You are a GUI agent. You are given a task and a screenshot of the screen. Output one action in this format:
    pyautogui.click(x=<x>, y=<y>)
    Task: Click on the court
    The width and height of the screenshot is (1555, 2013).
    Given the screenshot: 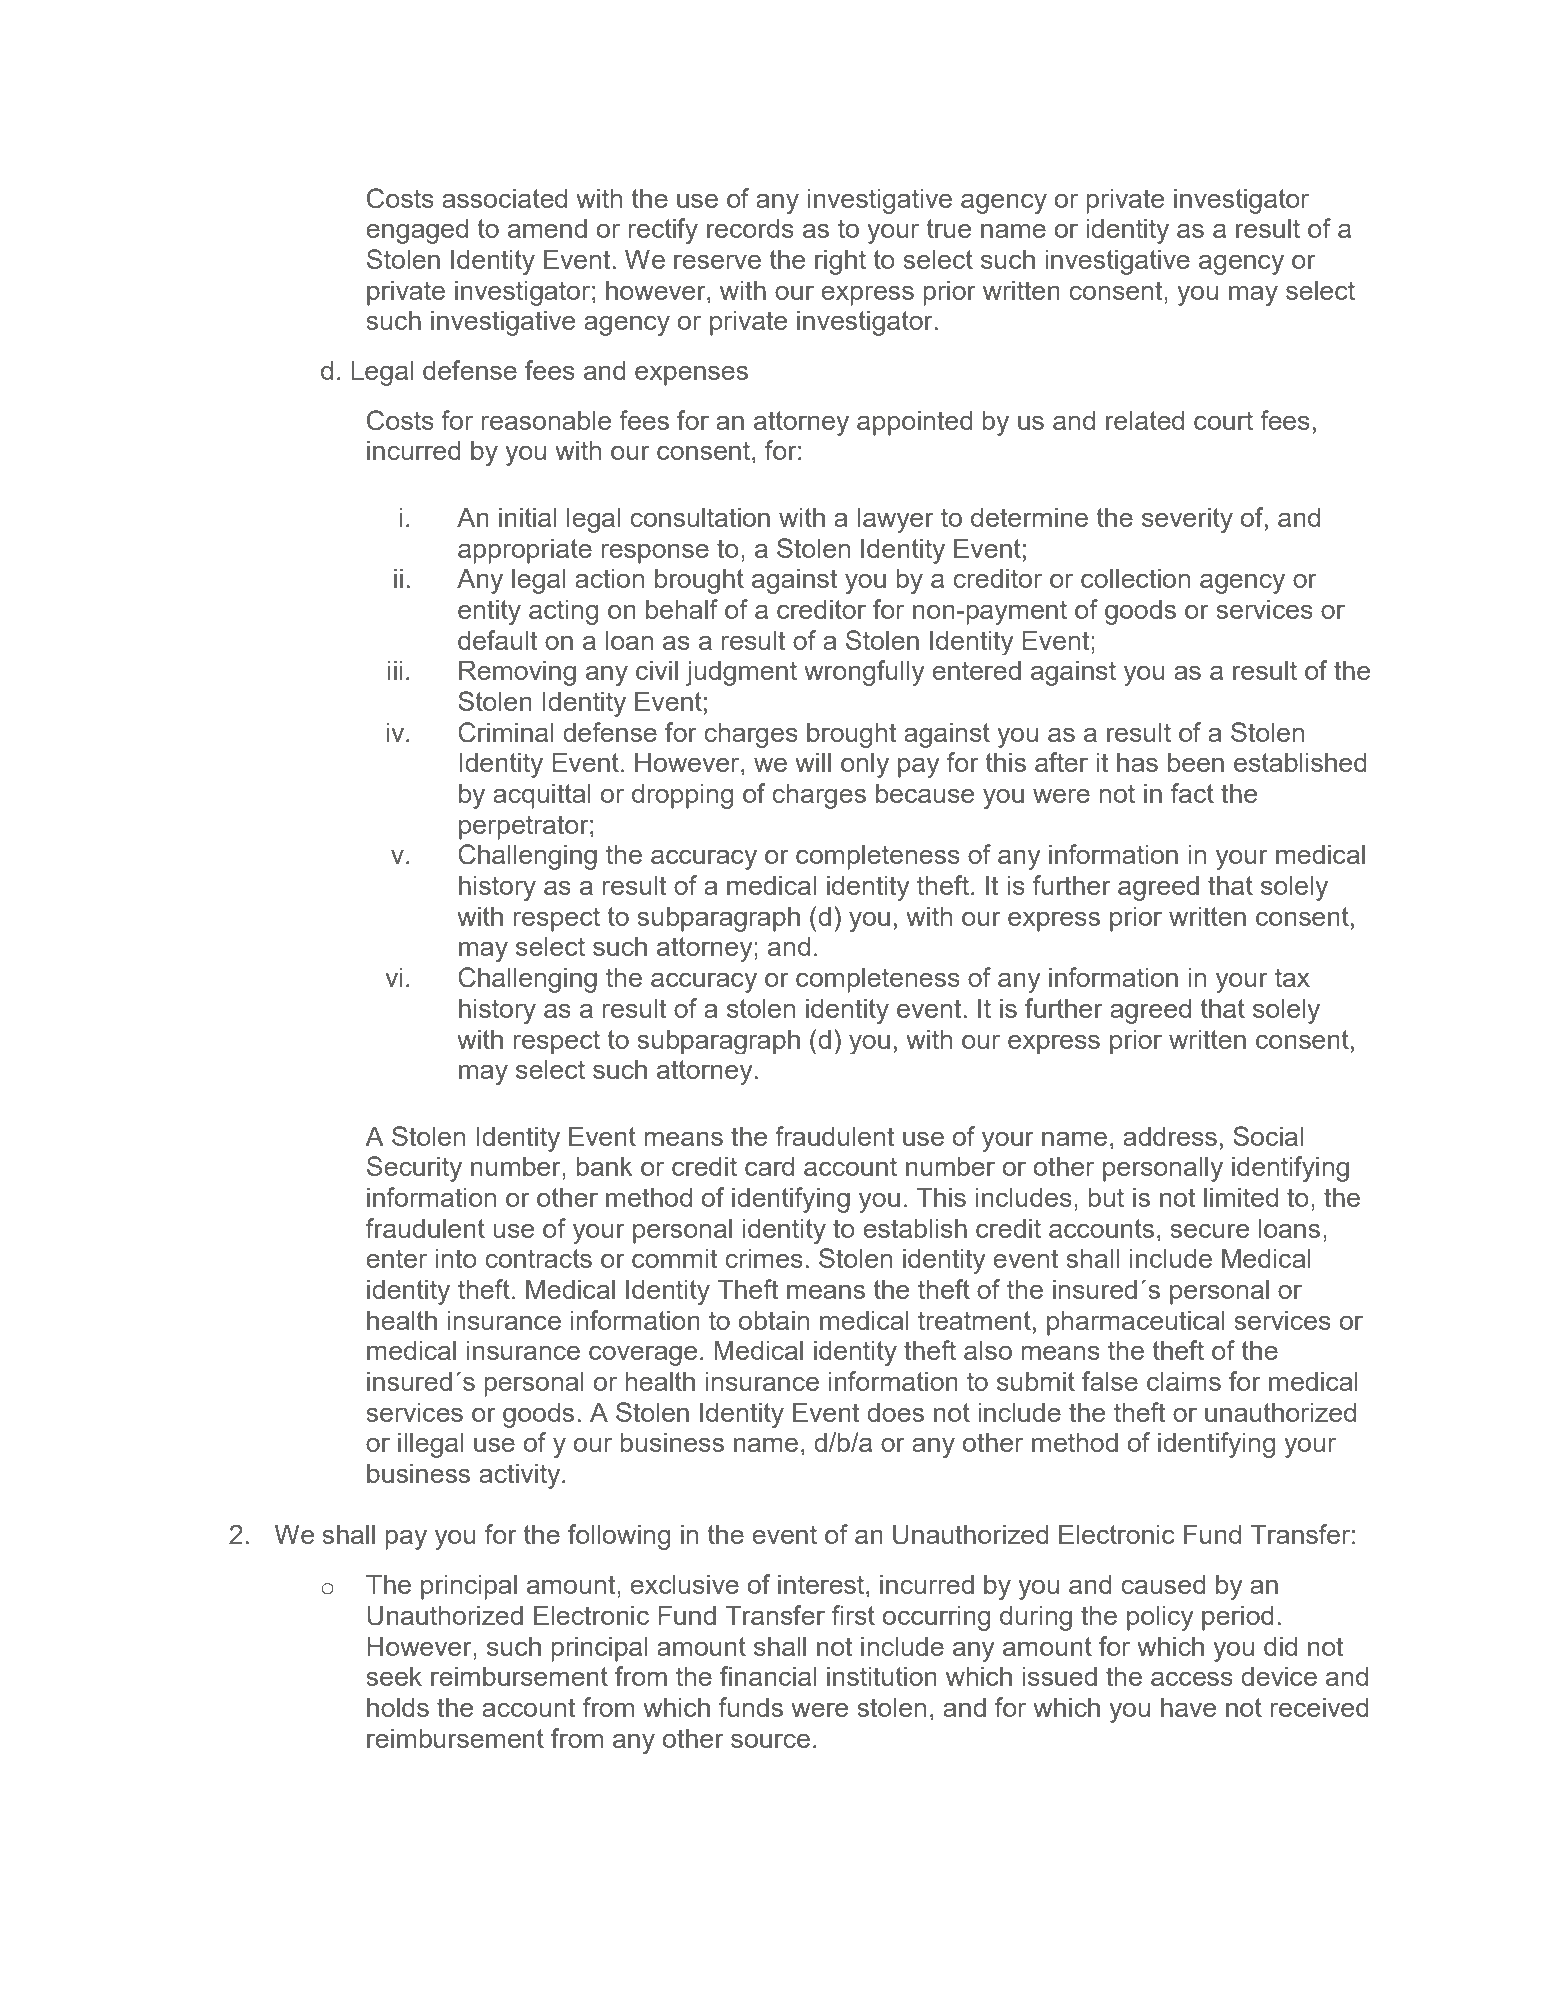 What is the action you would take?
    pyautogui.click(x=1223, y=420)
